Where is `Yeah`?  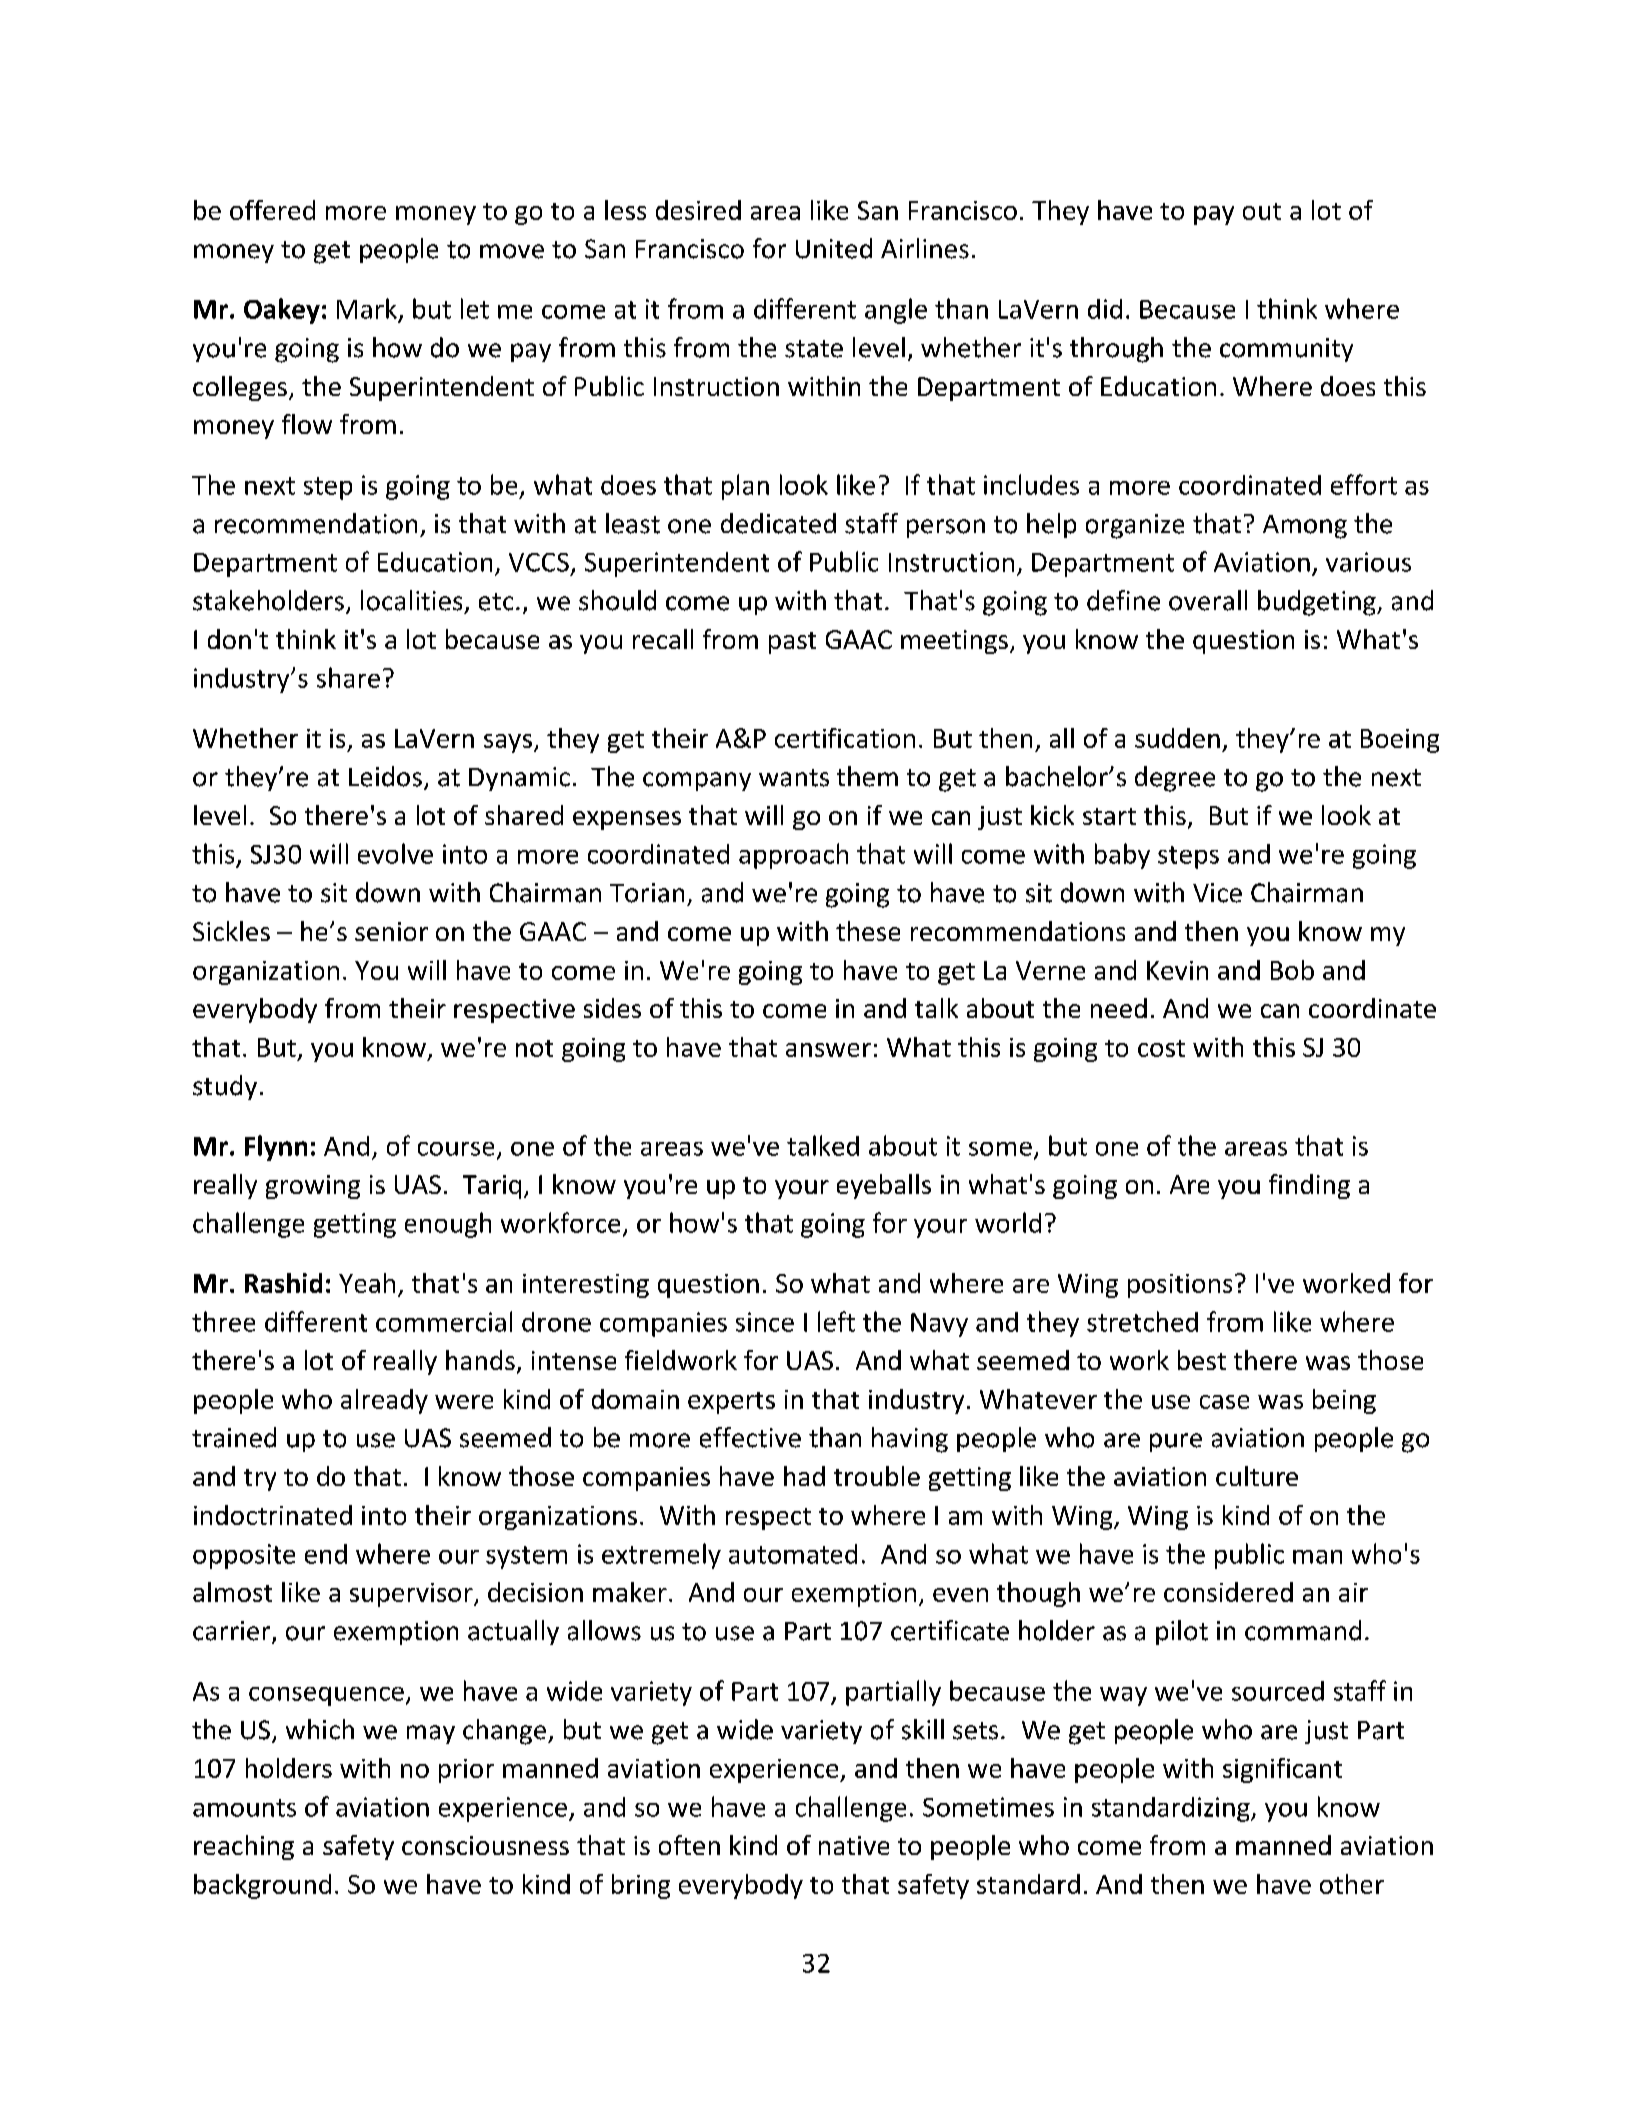 Yeah is located at coordinates (367, 1283).
